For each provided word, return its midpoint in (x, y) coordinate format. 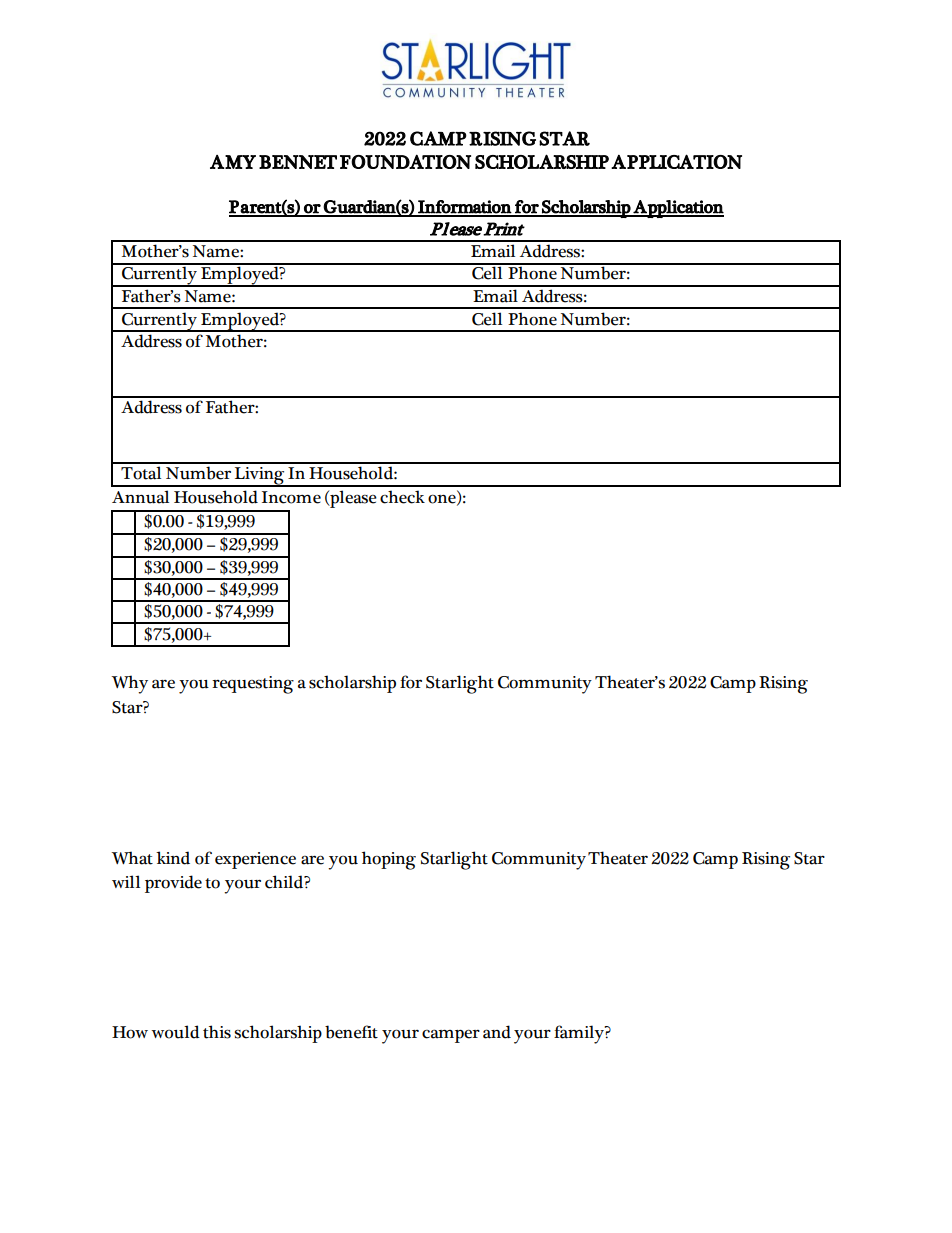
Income (291, 497)
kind (173, 858)
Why (129, 684)
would (175, 1032)
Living (260, 477)
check (402, 497)
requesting (253, 685)
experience (255, 860)
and (497, 1032)
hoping (389, 860)
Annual (140, 497)
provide (173, 884)
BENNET (298, 162)
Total (141, 473)
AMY (233, 162)
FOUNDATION (405, 161)
